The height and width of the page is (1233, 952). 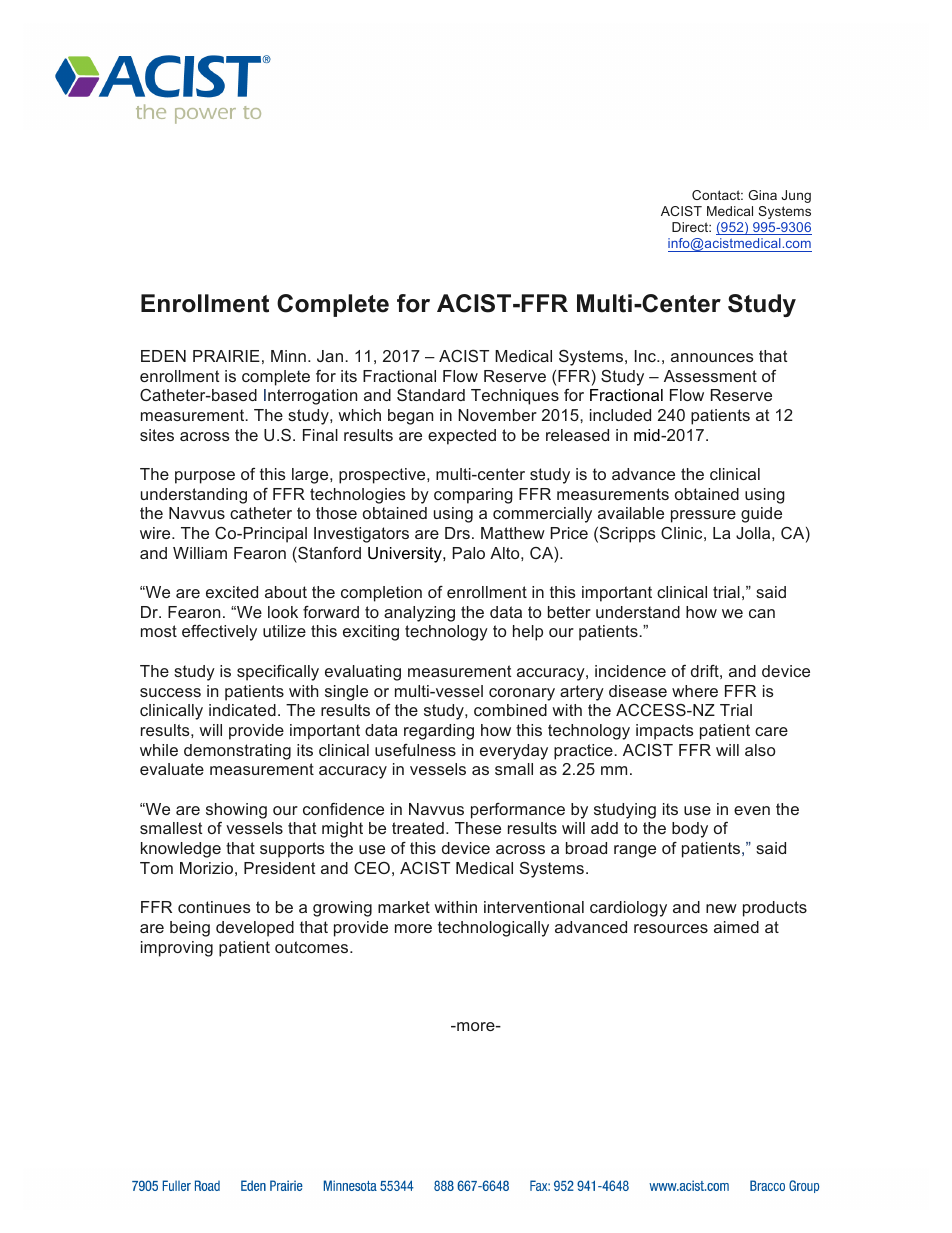 What do you see at coordinates (226, 356) in the page?
I see `PRAIRIE` at bounding box center [226, 356].
